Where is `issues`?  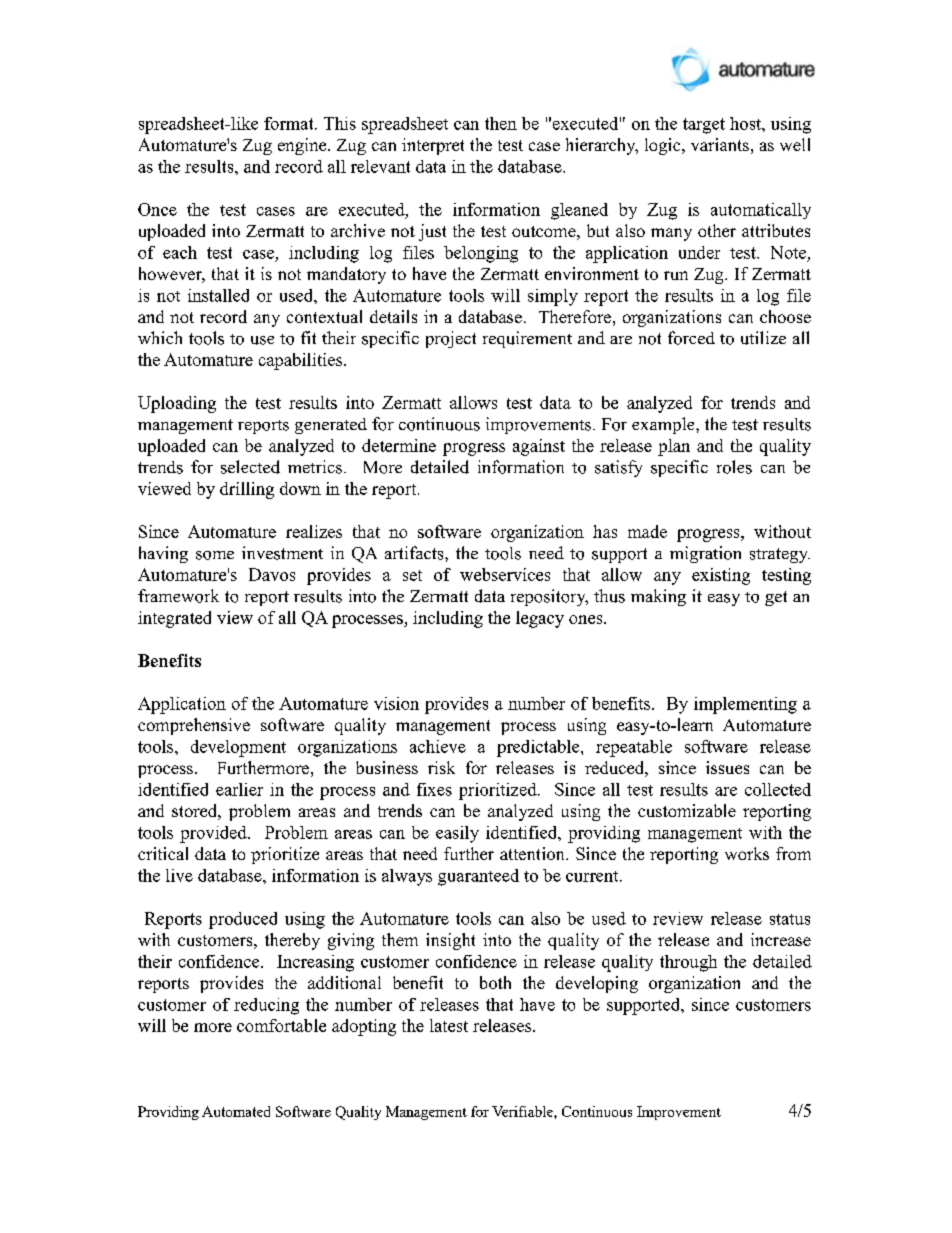
issues is located at coordinates (727, 767).
